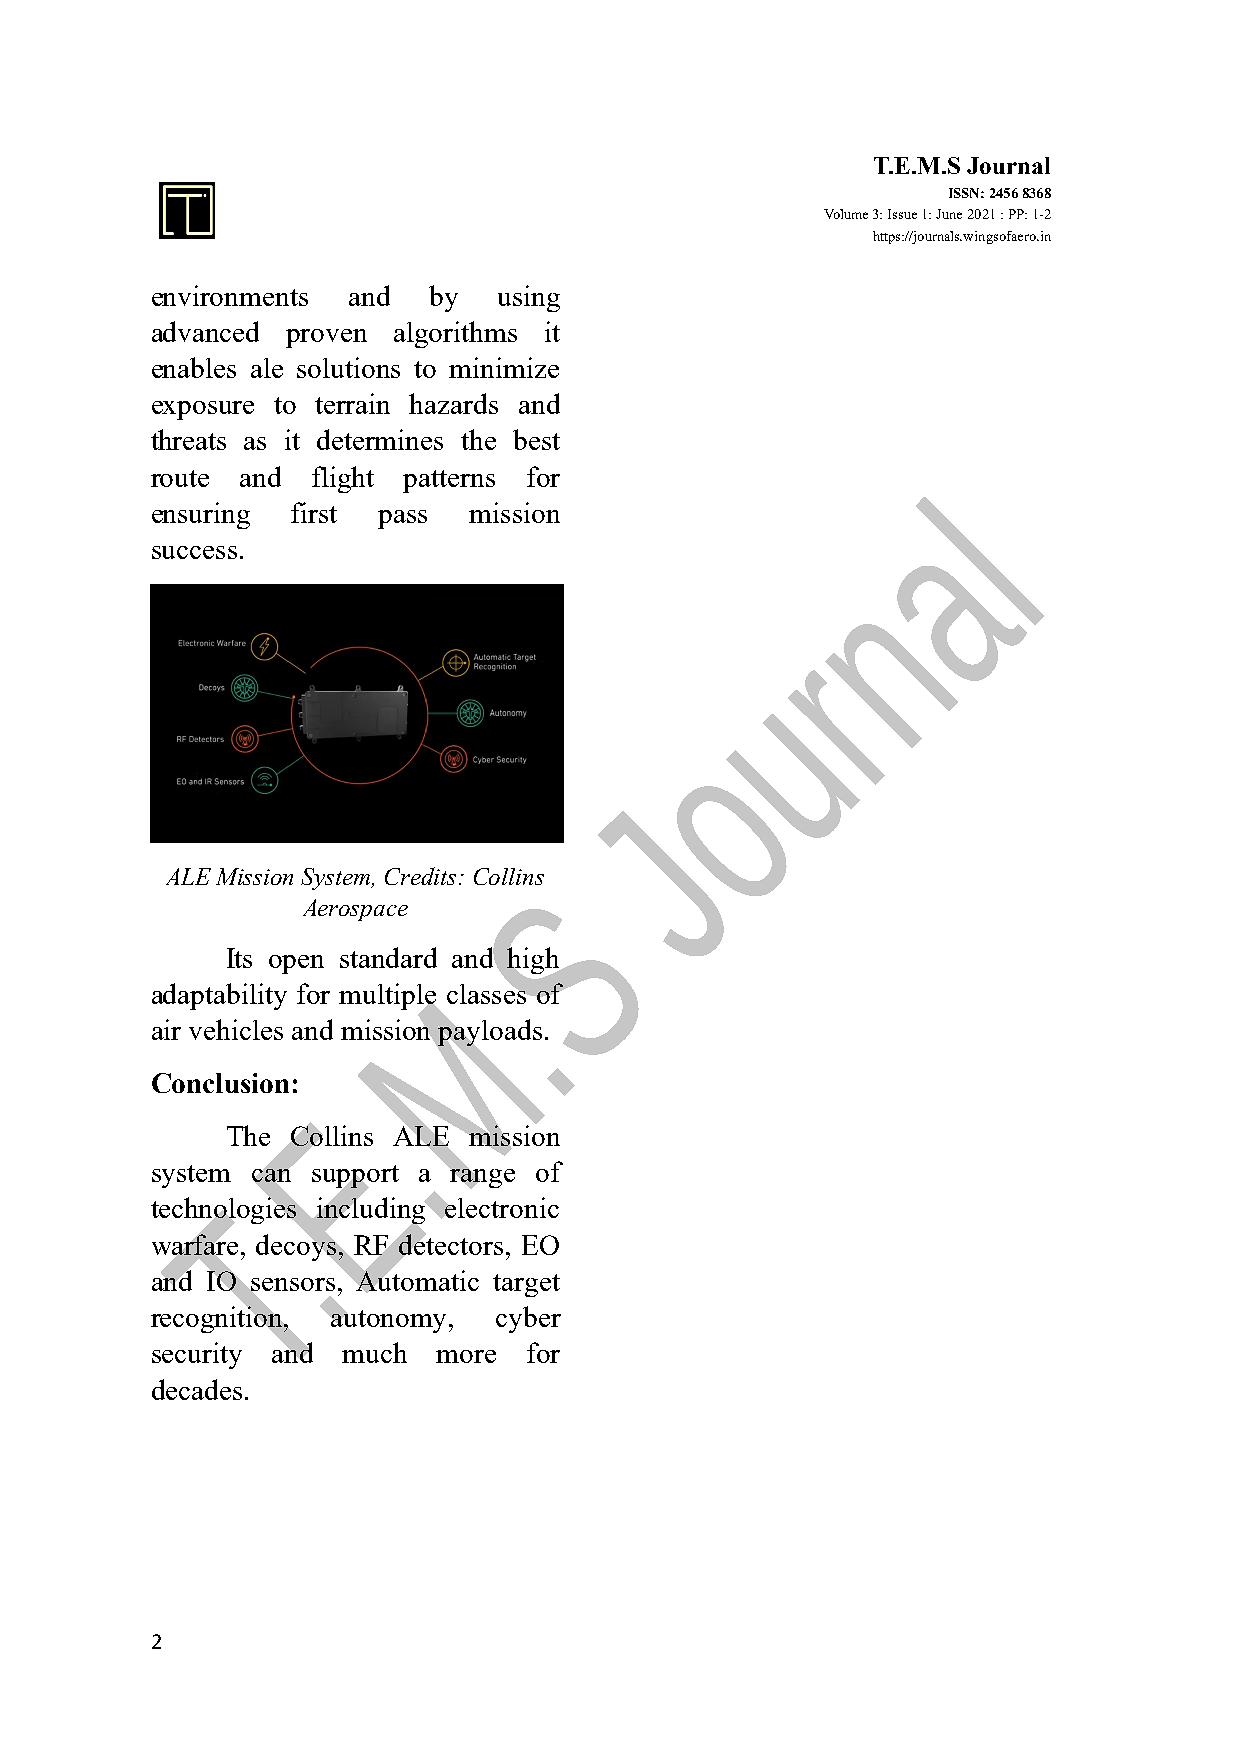 This screenshot has height=1757, width=1243. What do you see at coordinates (355, 910) in the screenshot?
I see `Aerospace` at bounding box center [355, 910].
